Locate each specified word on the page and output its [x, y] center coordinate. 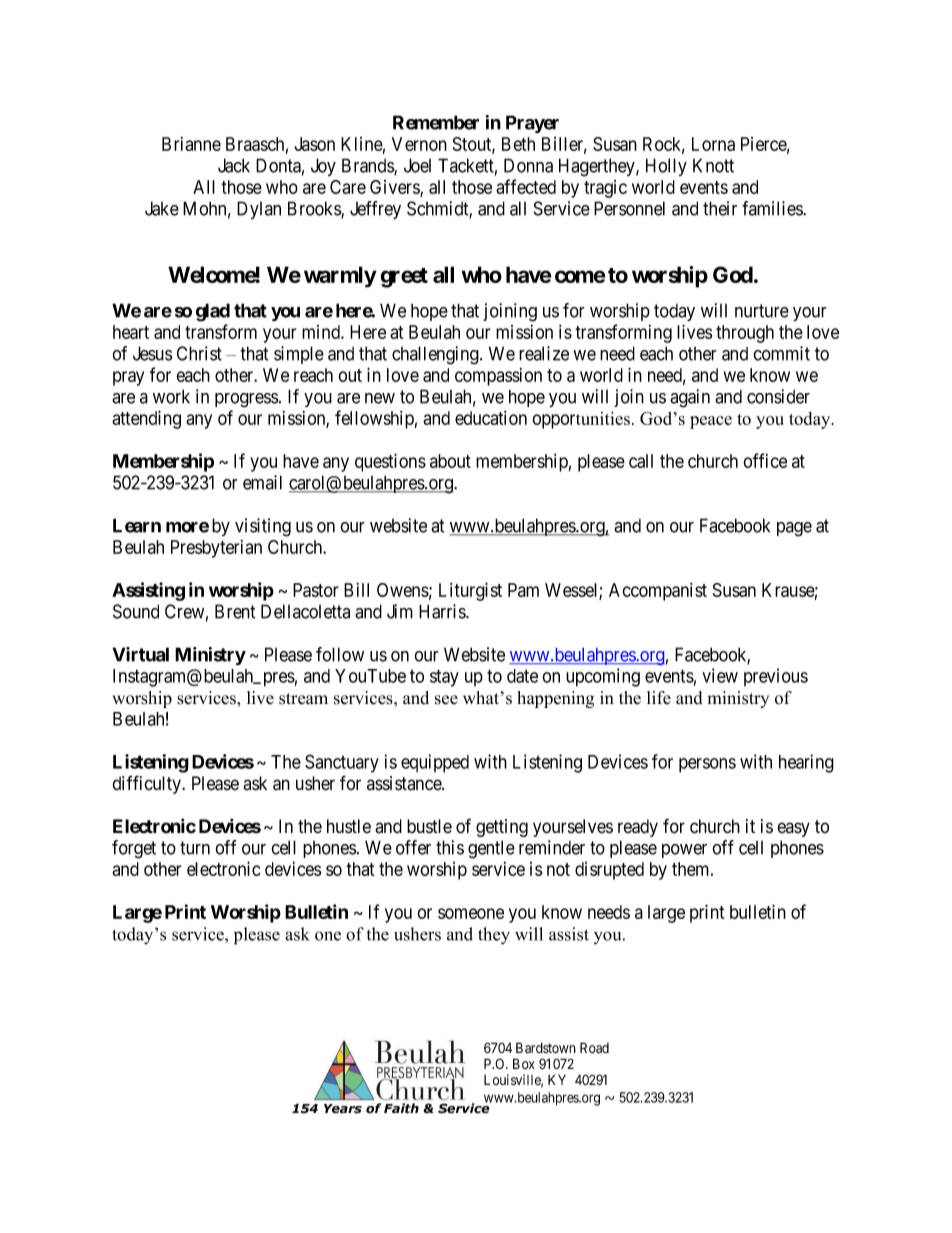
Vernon [419, 144]
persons [707, 765]
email [262, 482]
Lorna [713, 144]
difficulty [147, 784]
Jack [234, 165]
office [765, 460]
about [450, 461]
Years [343, 1109]
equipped [435, 763]
